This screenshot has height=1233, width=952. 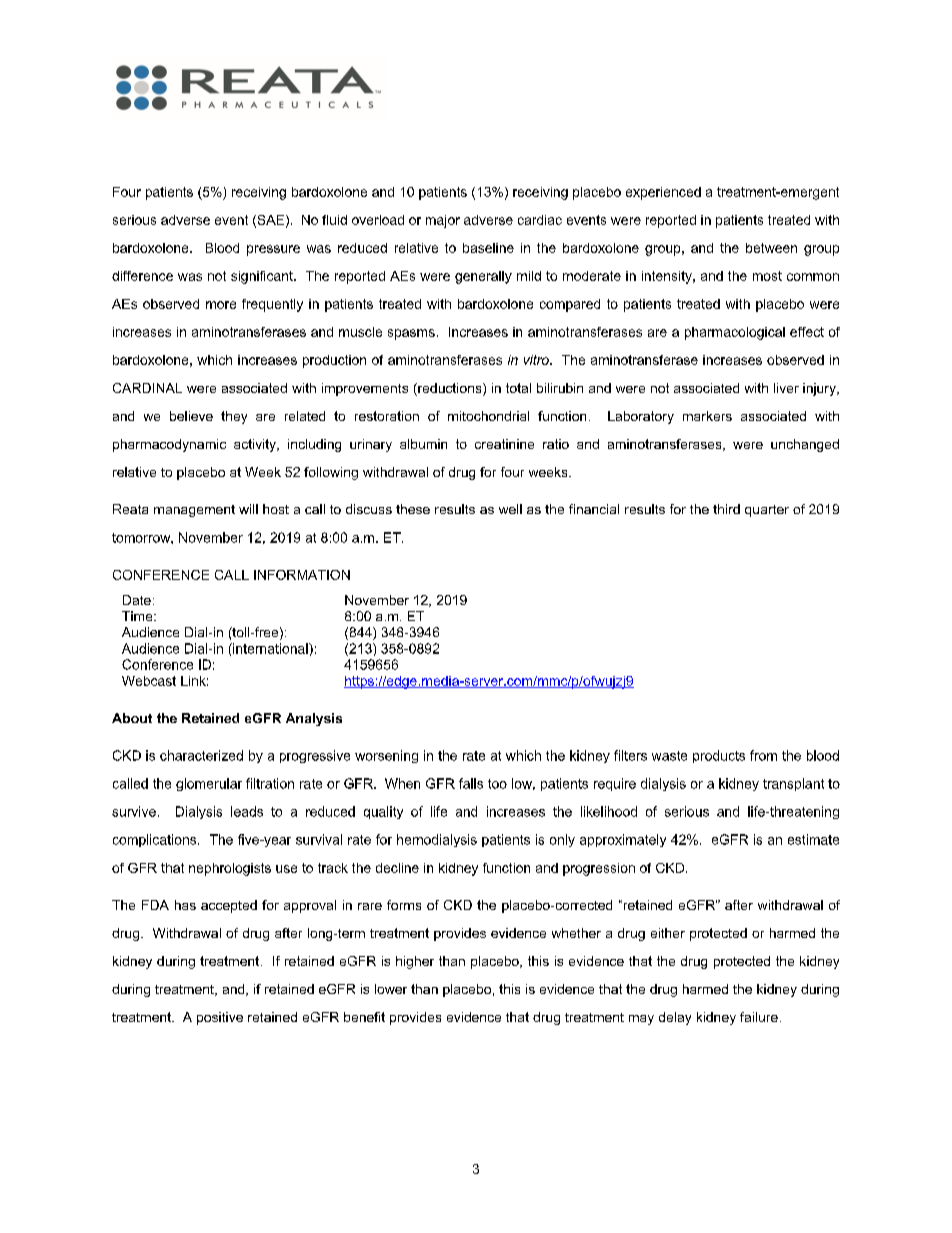 I want to click on mitochondrial, so click(x=488, y=416).
